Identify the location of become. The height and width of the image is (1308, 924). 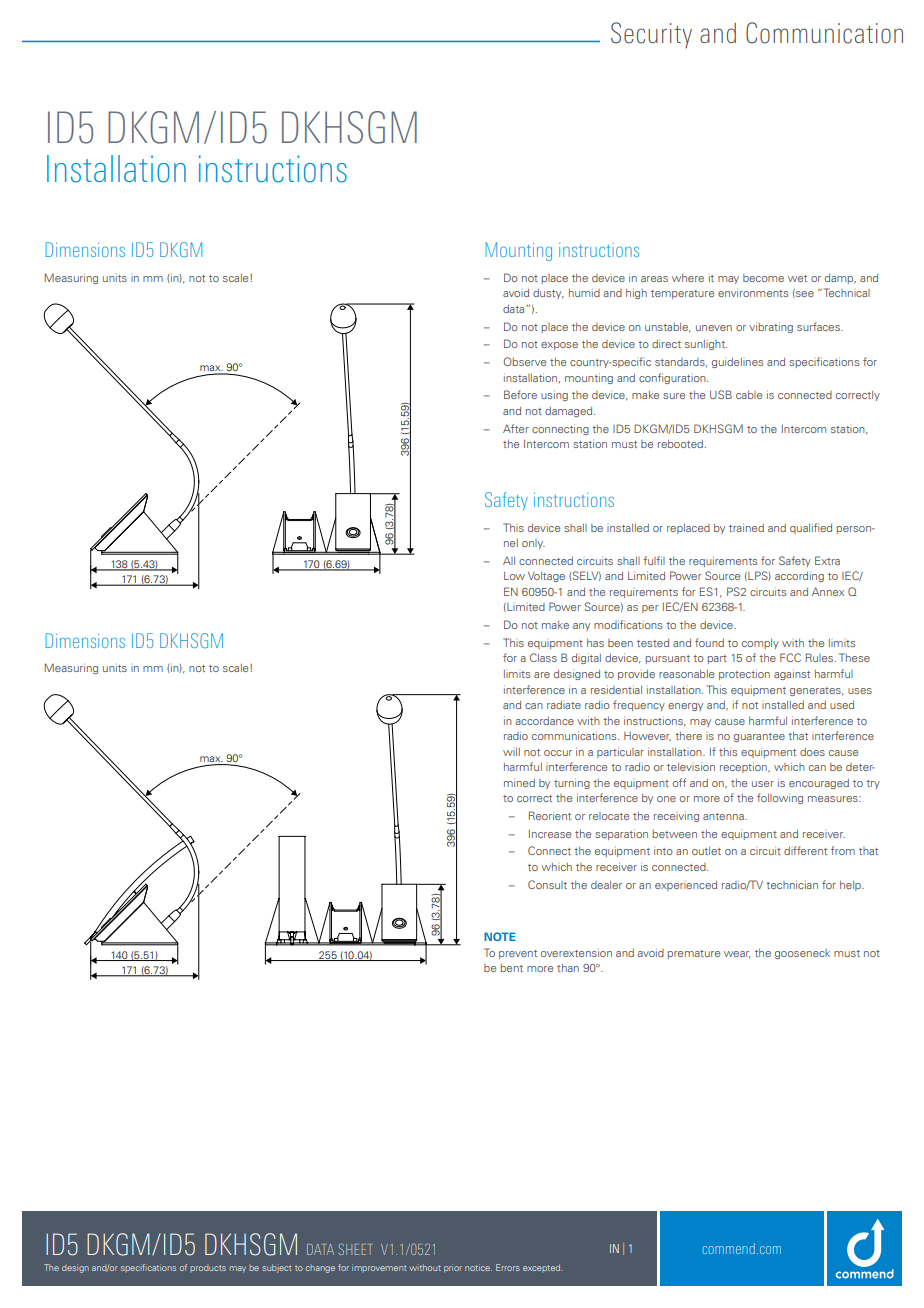
(763, 278).
